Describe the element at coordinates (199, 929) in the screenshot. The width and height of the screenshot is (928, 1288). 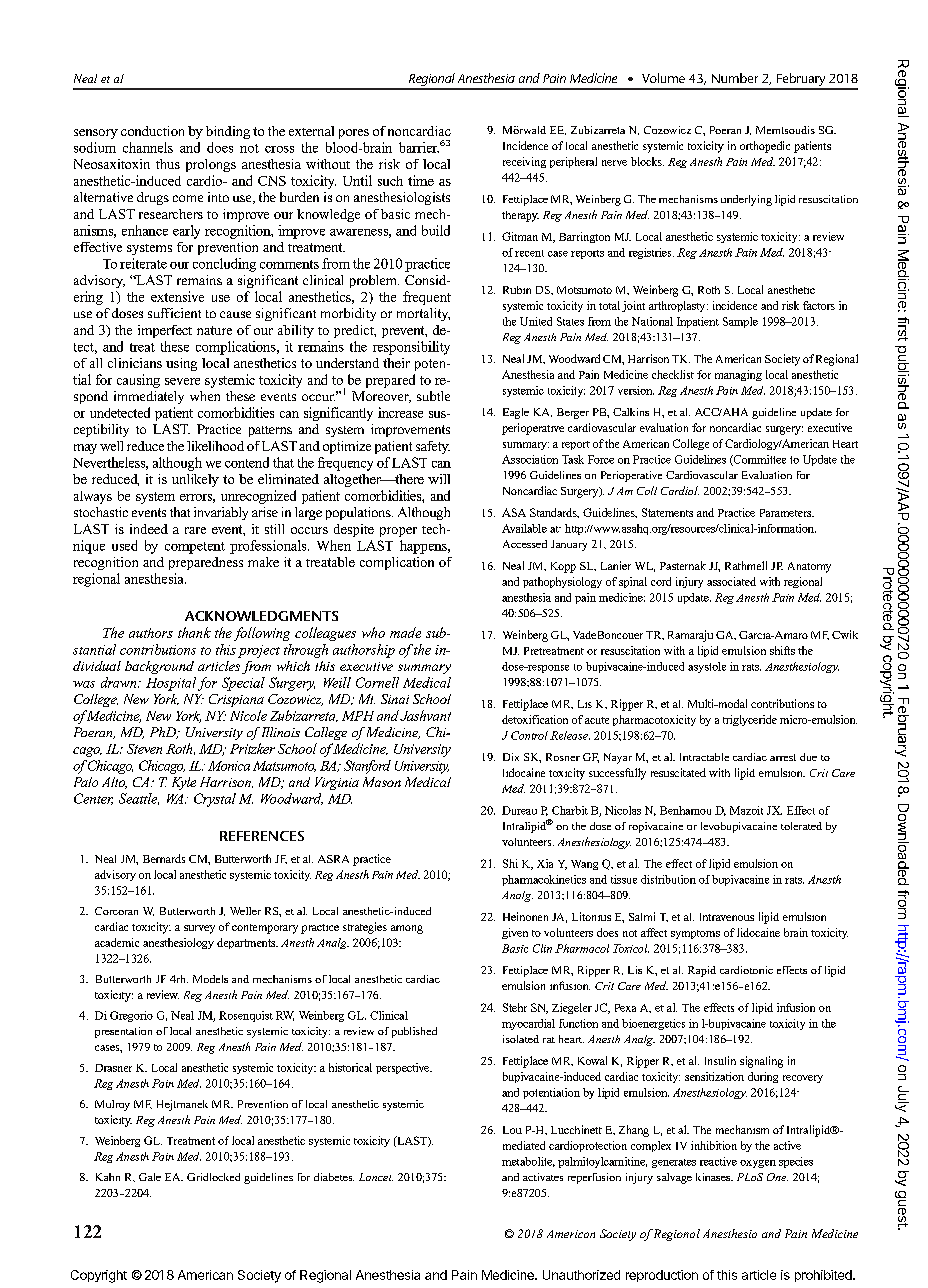
I see `survey` at that location.
